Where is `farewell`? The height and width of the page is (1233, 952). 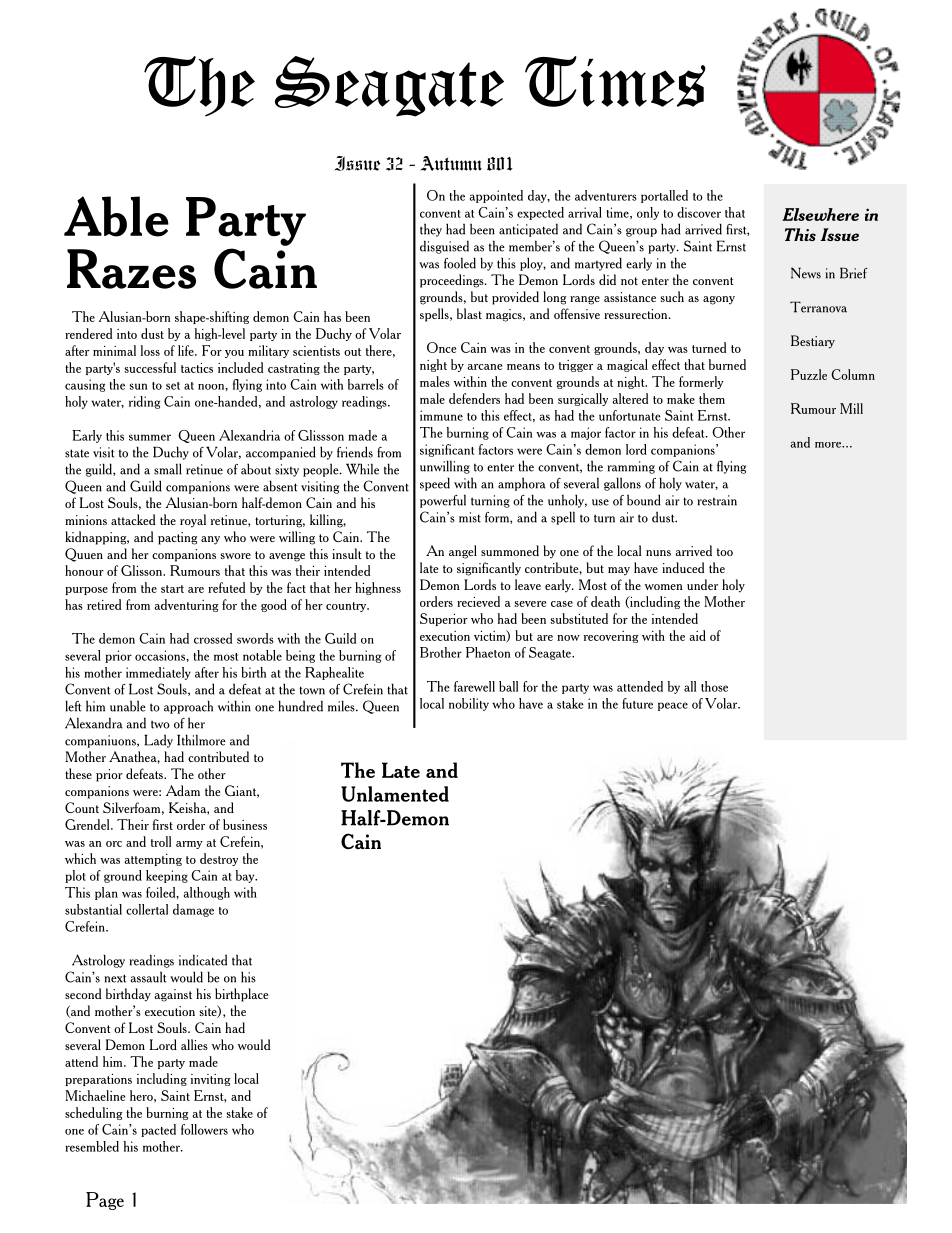
farewell is located at coordinates (474, 686).
